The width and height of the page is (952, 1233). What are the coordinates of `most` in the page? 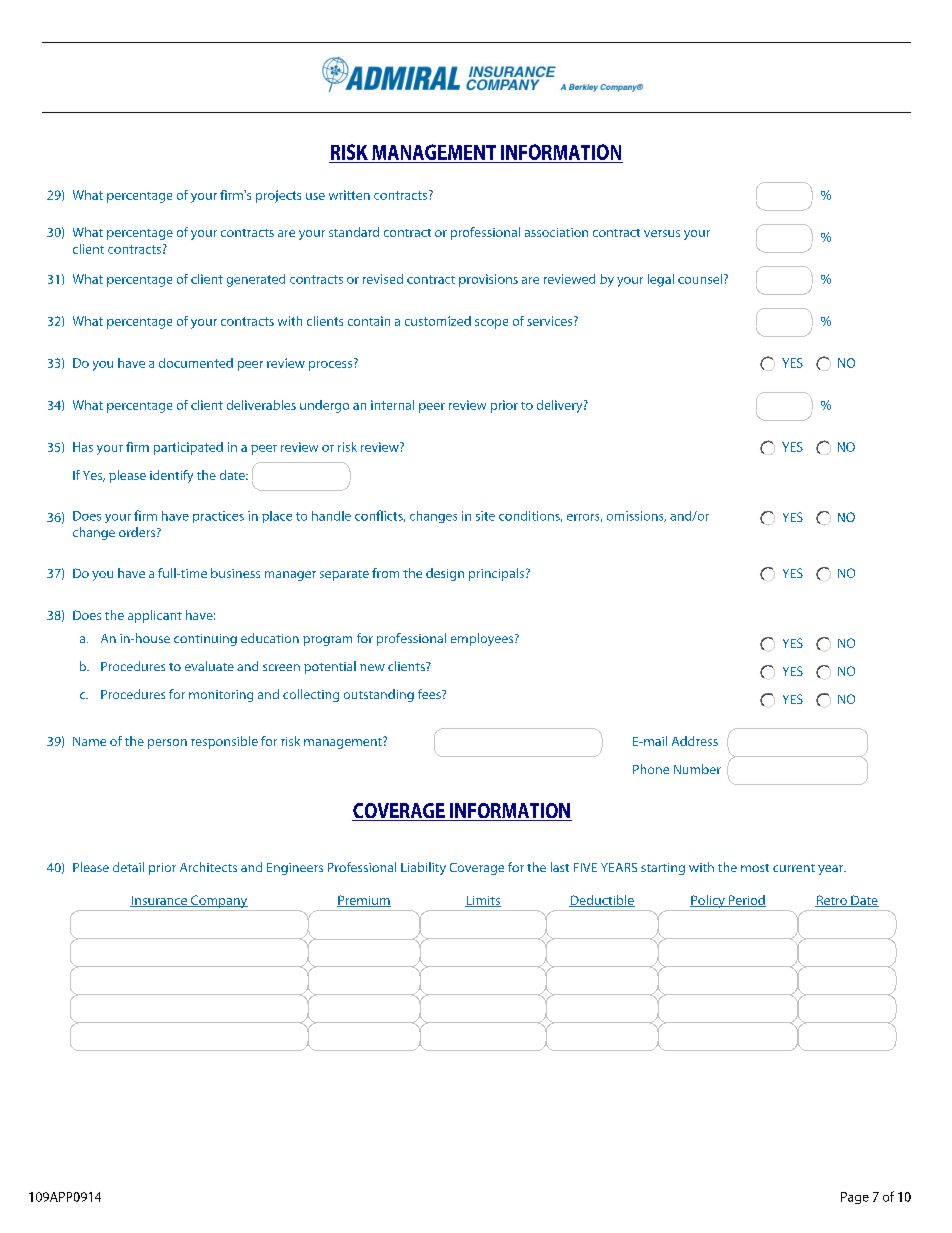 It's located at (755, 868).
